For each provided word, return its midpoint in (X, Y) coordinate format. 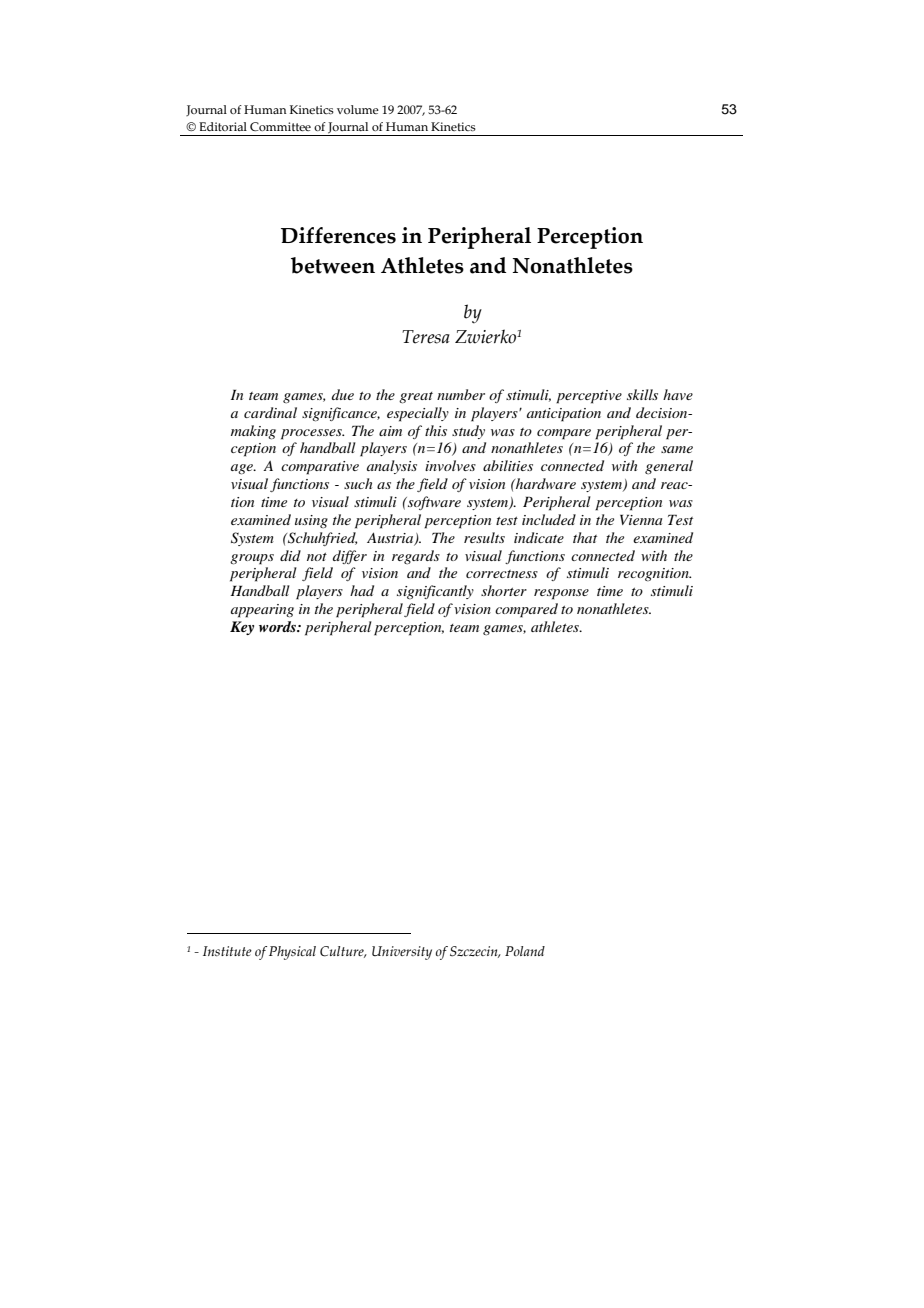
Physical (292, 953)
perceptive (589, 397)
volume (358, 109)
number (461, 394)
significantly (435, 592)
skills (642, 394)
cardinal (270, 412)
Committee (280, 126)
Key (242, 628)
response (561, 594)
